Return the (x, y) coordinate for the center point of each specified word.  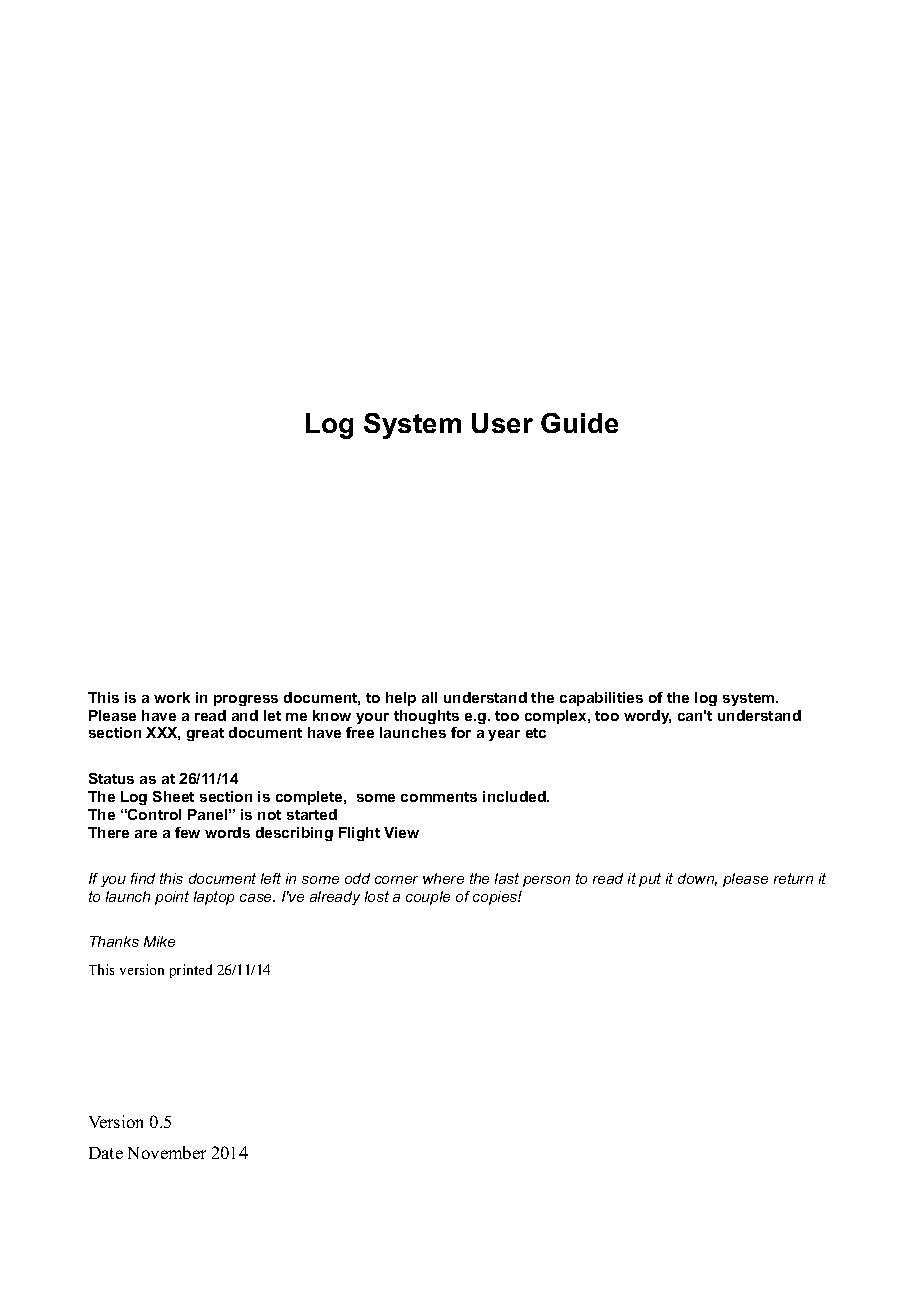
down (697, 879)
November (167, 1152)
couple (428, 898)
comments (439, 797)
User (502, 423)
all (429, 697)
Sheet (173, 796)
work (172, 697)
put (650, 880)
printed (191, 971)
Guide (579, 423)
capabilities (601, 699)
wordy (647, 717)
